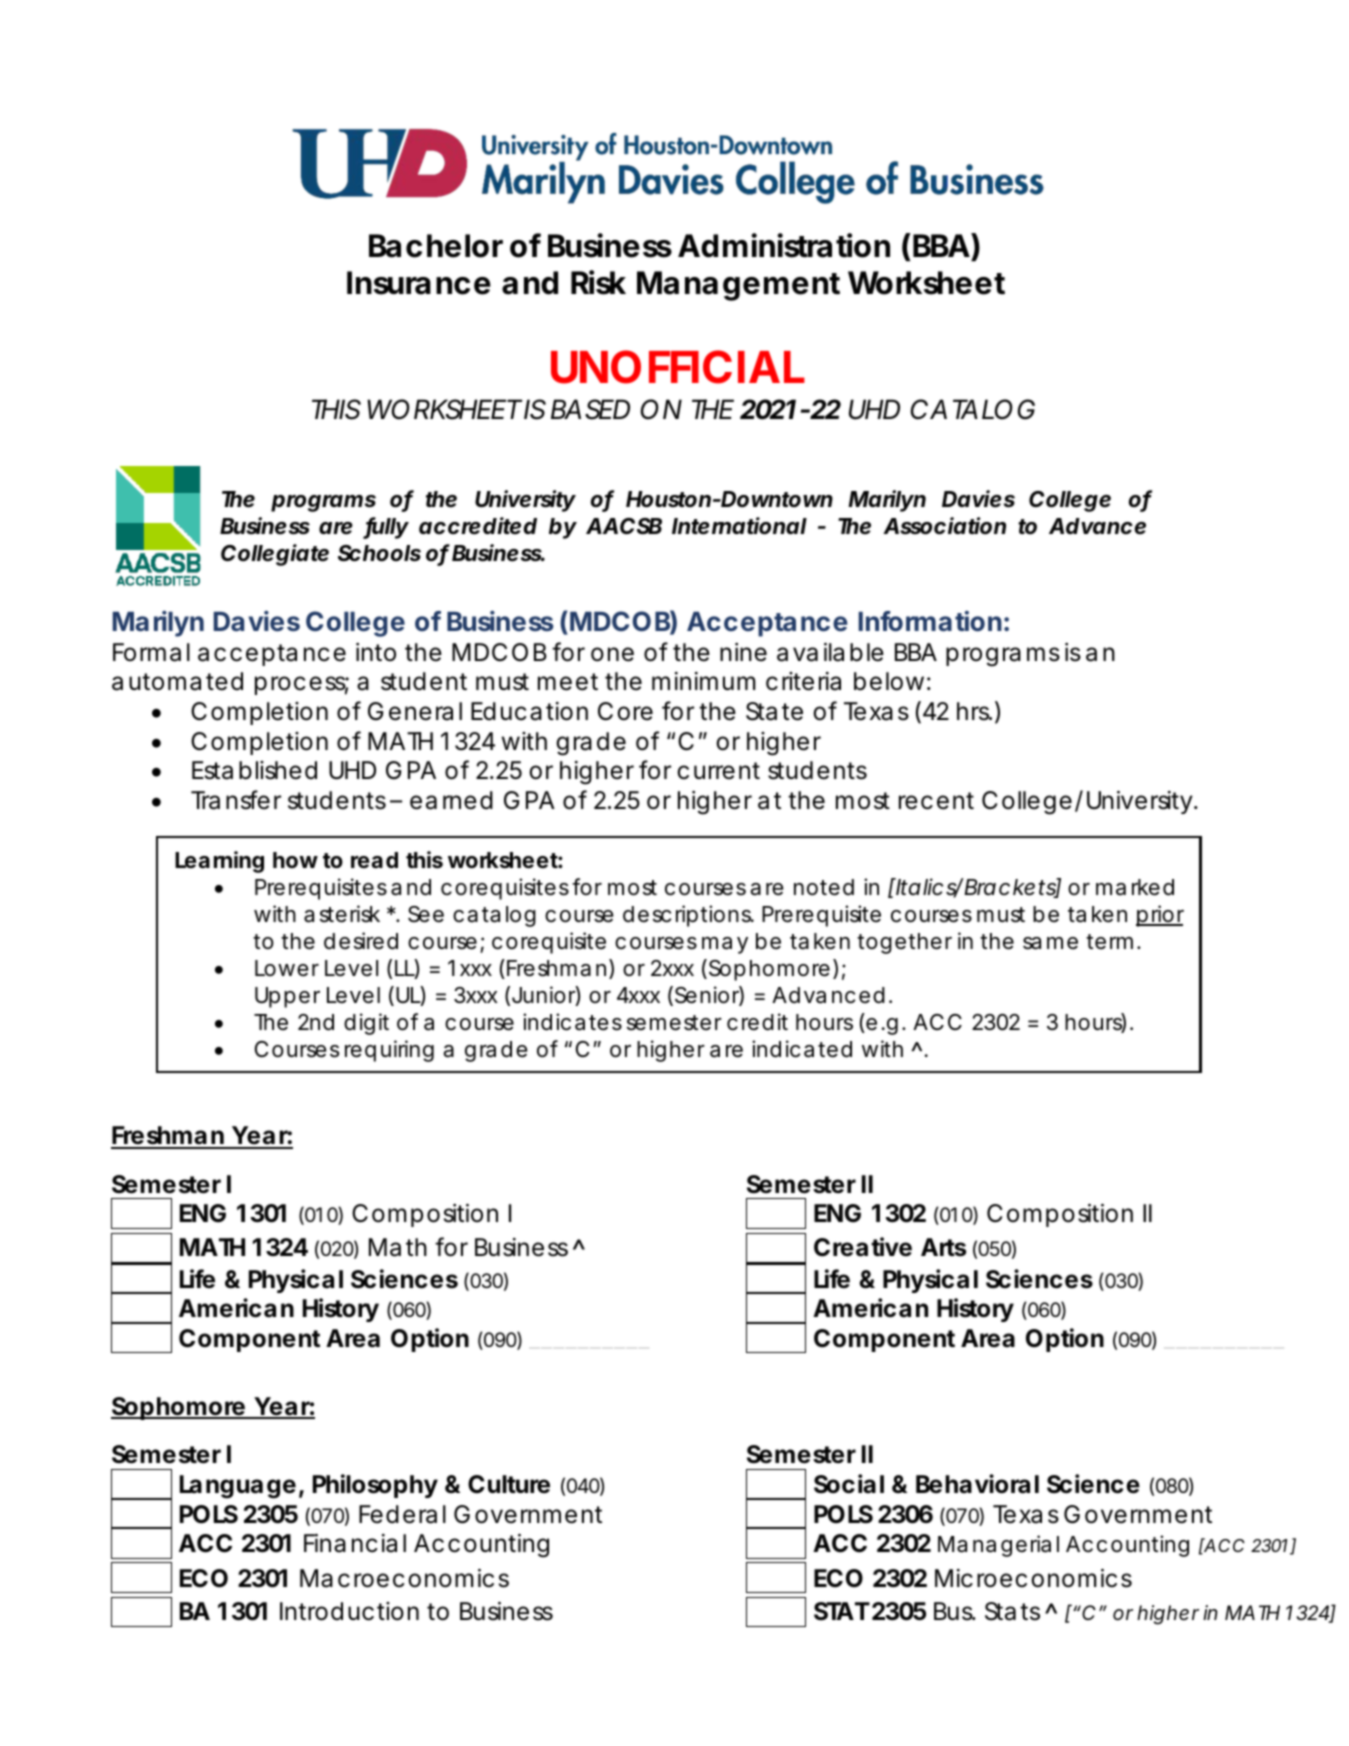 This image has height=1746, width=1349. What do you see at coordinates (509, 1484) in the image?
I see `Culture` at bounding box center [509, 1484].
